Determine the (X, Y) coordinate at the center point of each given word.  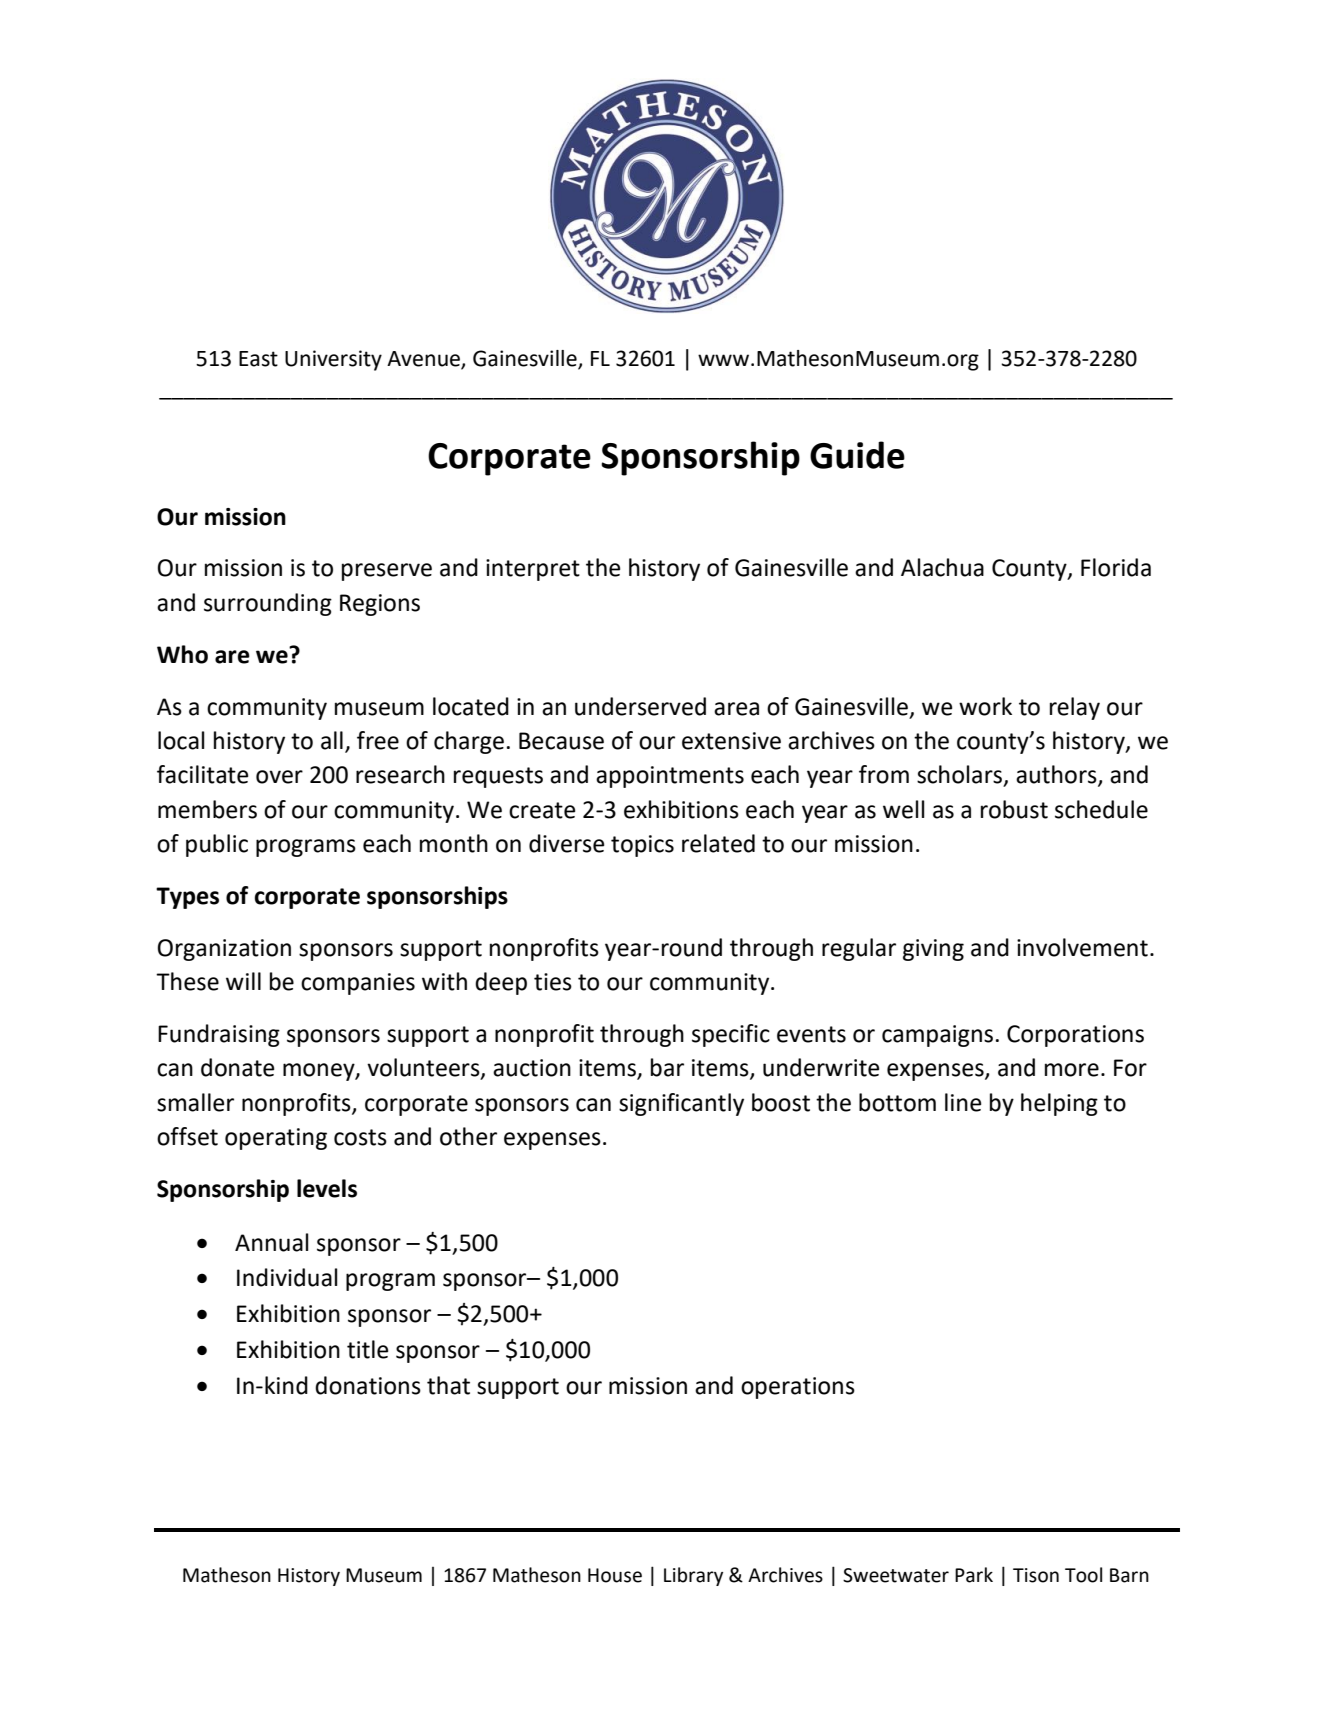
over (279, 777)
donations (368, 1385)
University (333, 360)
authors (1057, 775)
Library (693, 1576)
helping (1059, 1104)
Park (974, 1575)
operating (276, 1139)
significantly (681, 1104)
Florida (1116, 567)
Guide (857, 455)
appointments (670, 777)
